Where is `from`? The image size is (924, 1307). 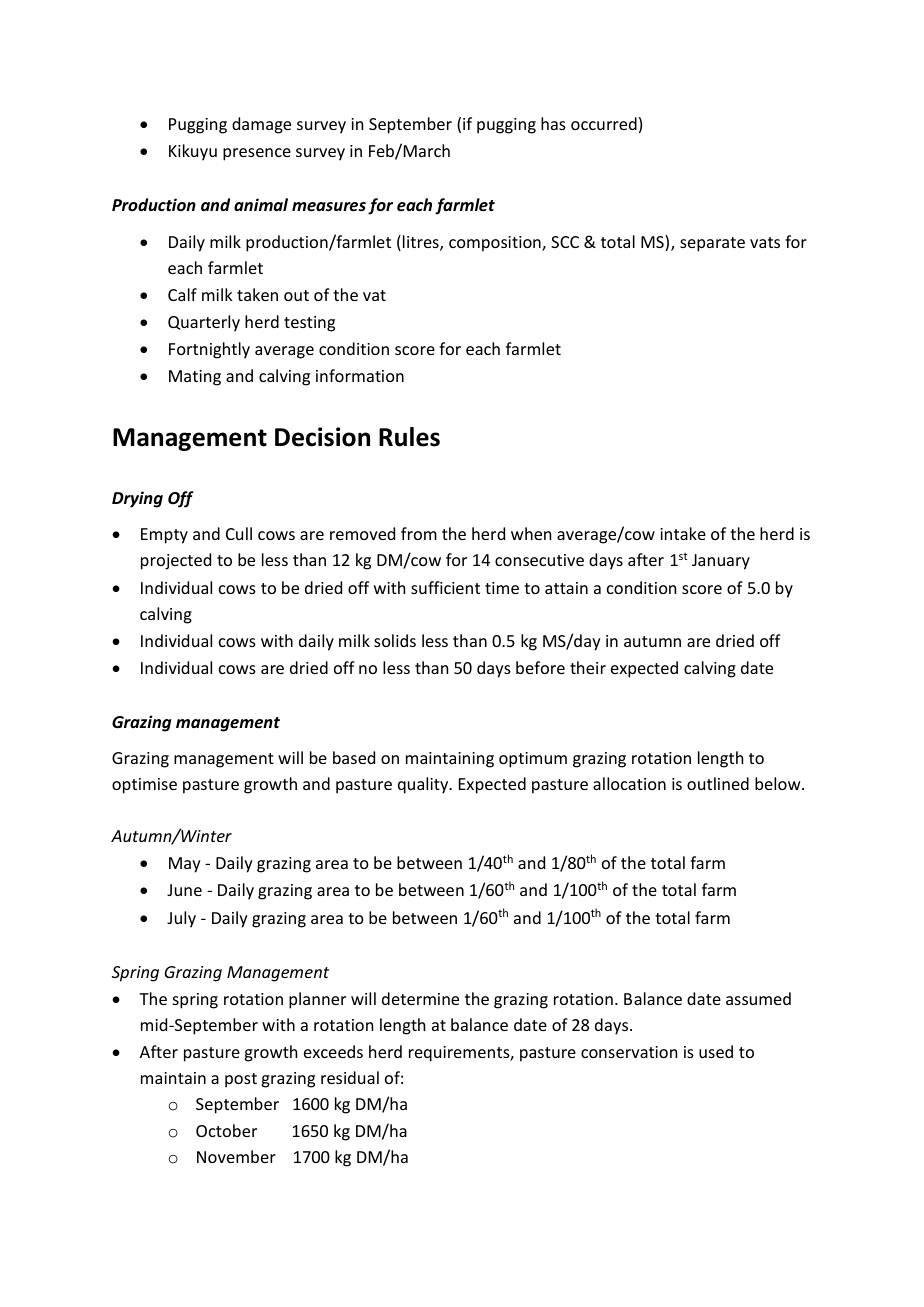
from is located at coordinates (419, 533).
